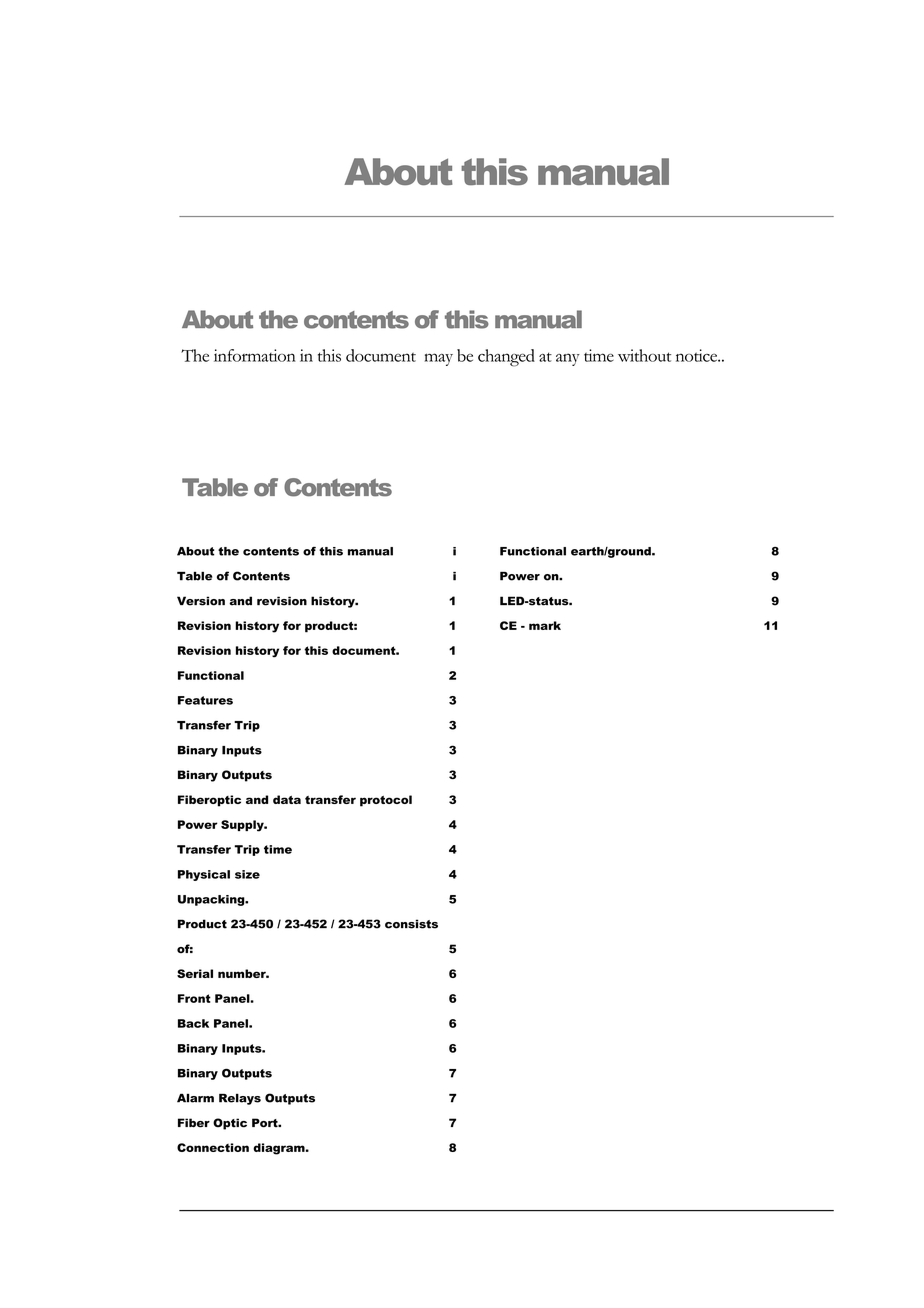 The image size is (924, 1308). I want to click on protocol, so click(386, 801).
